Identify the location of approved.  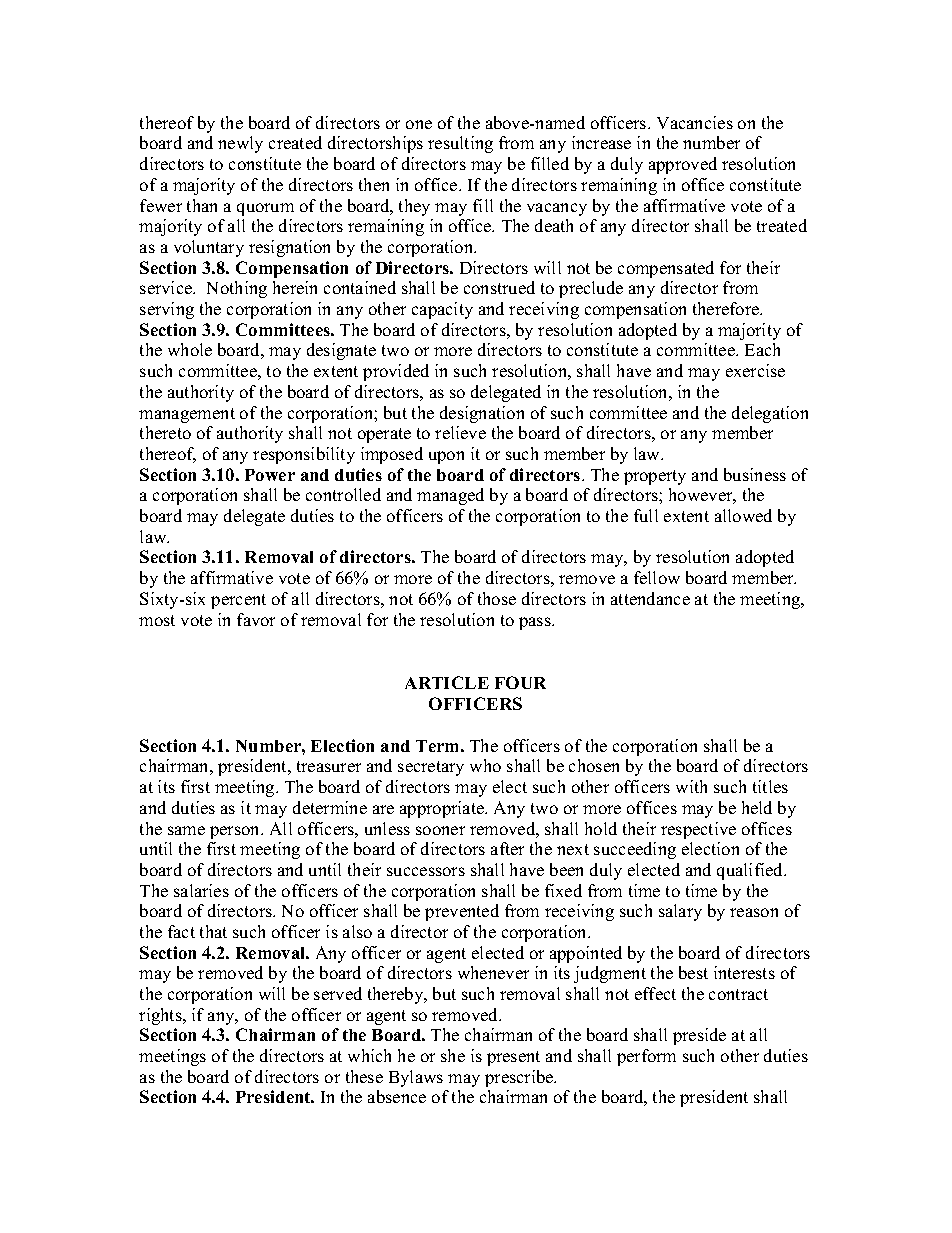
(683, 165).
